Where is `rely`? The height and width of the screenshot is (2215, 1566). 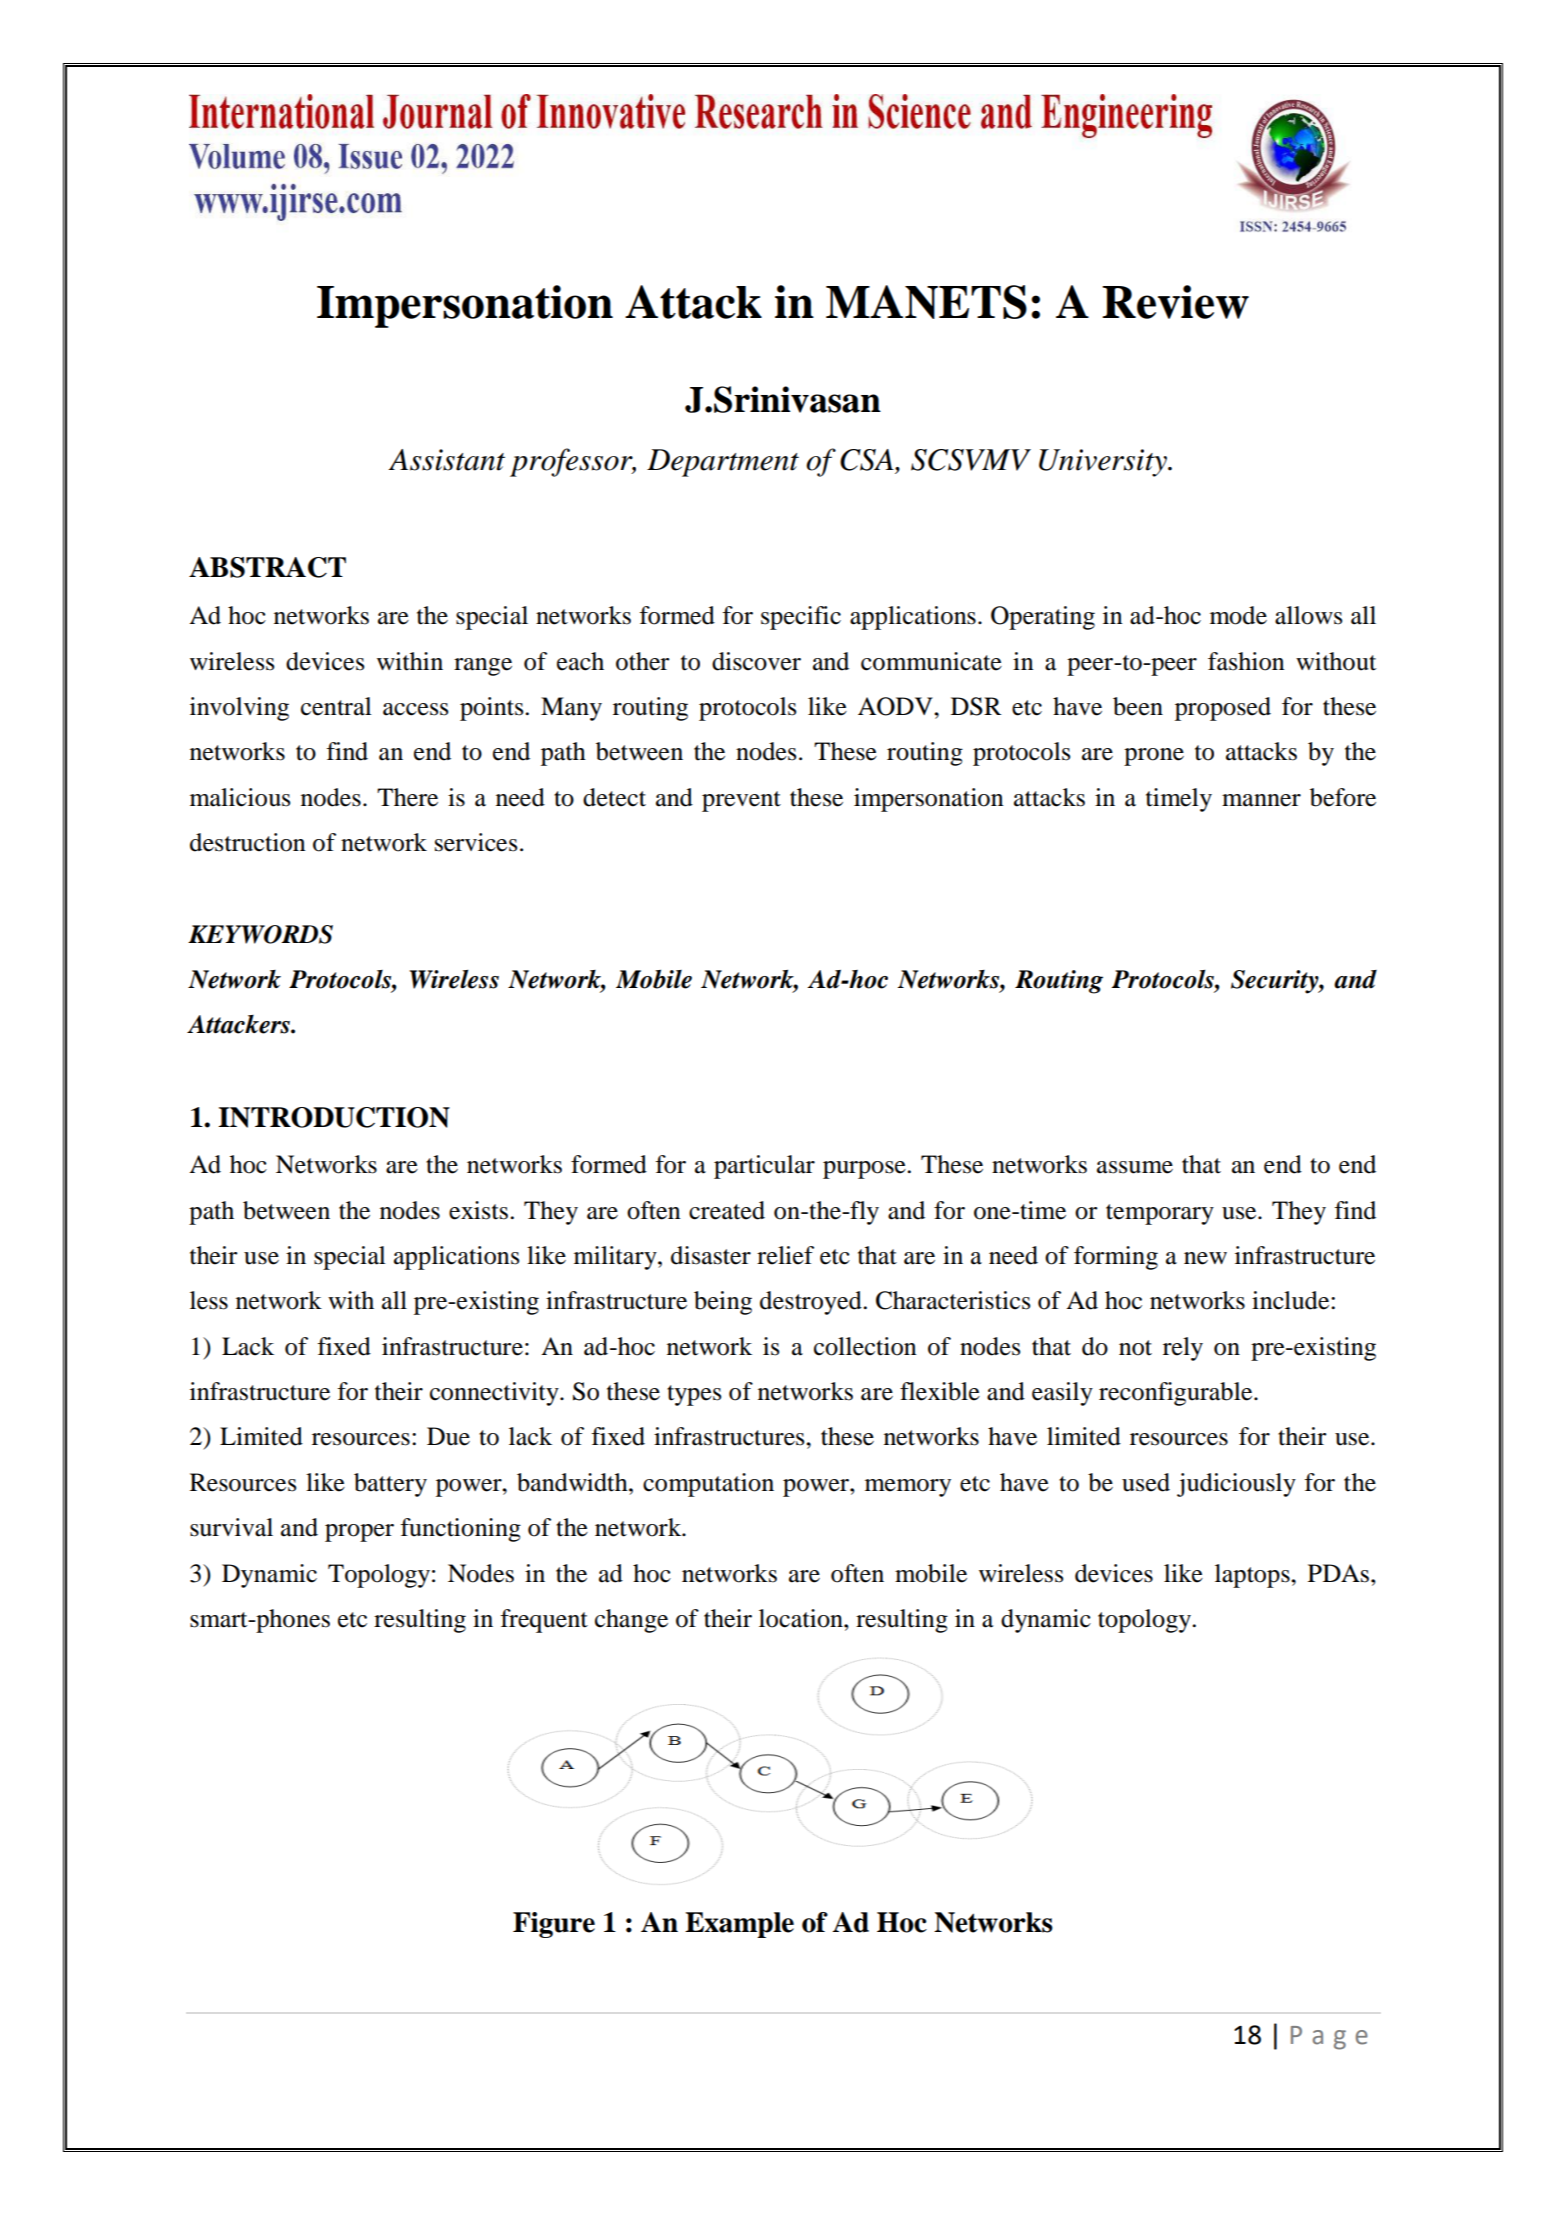
rely is located at coordinates (1183, 1349).
